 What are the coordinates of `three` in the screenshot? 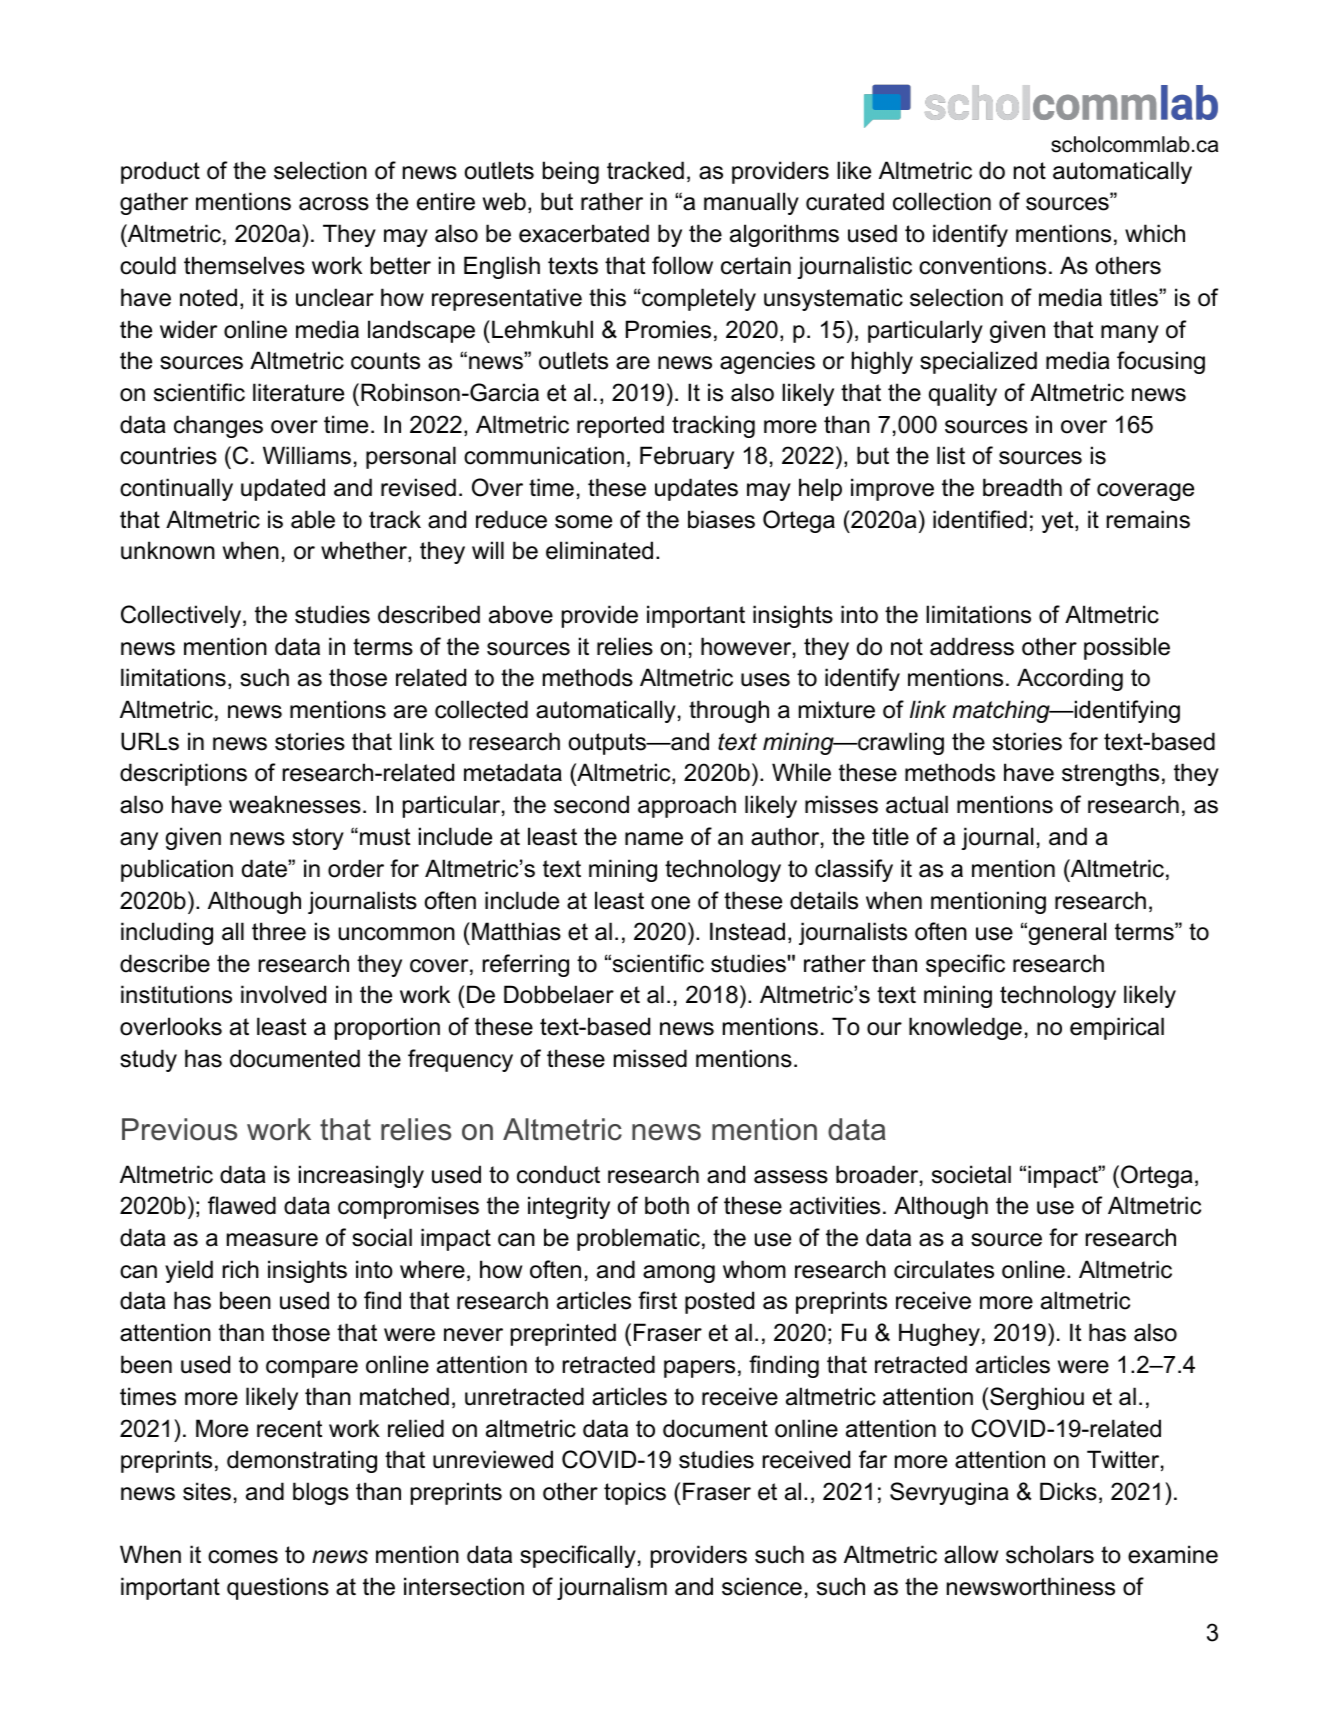 It's located at (279, 931).
